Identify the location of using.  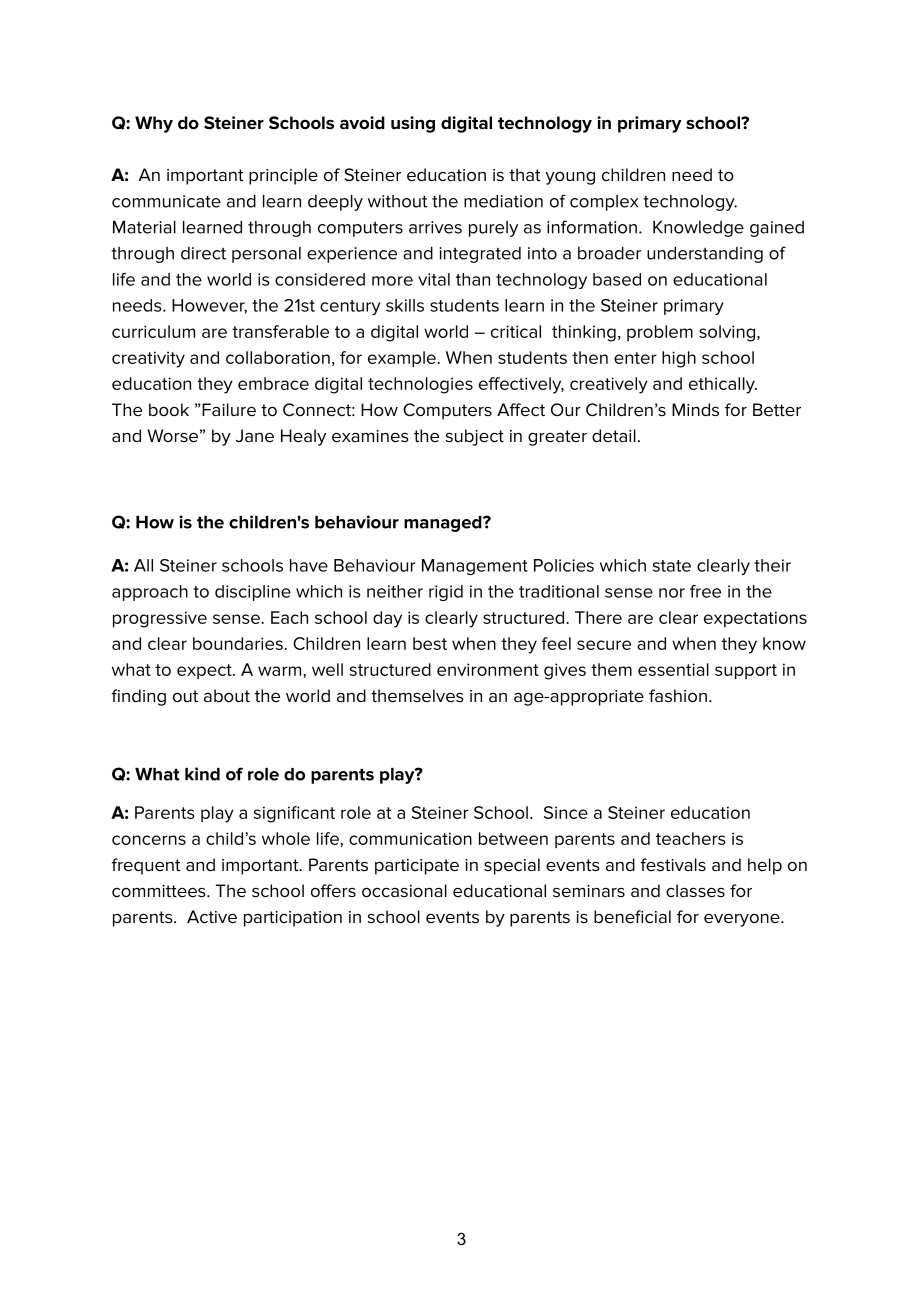
(413, 124).
